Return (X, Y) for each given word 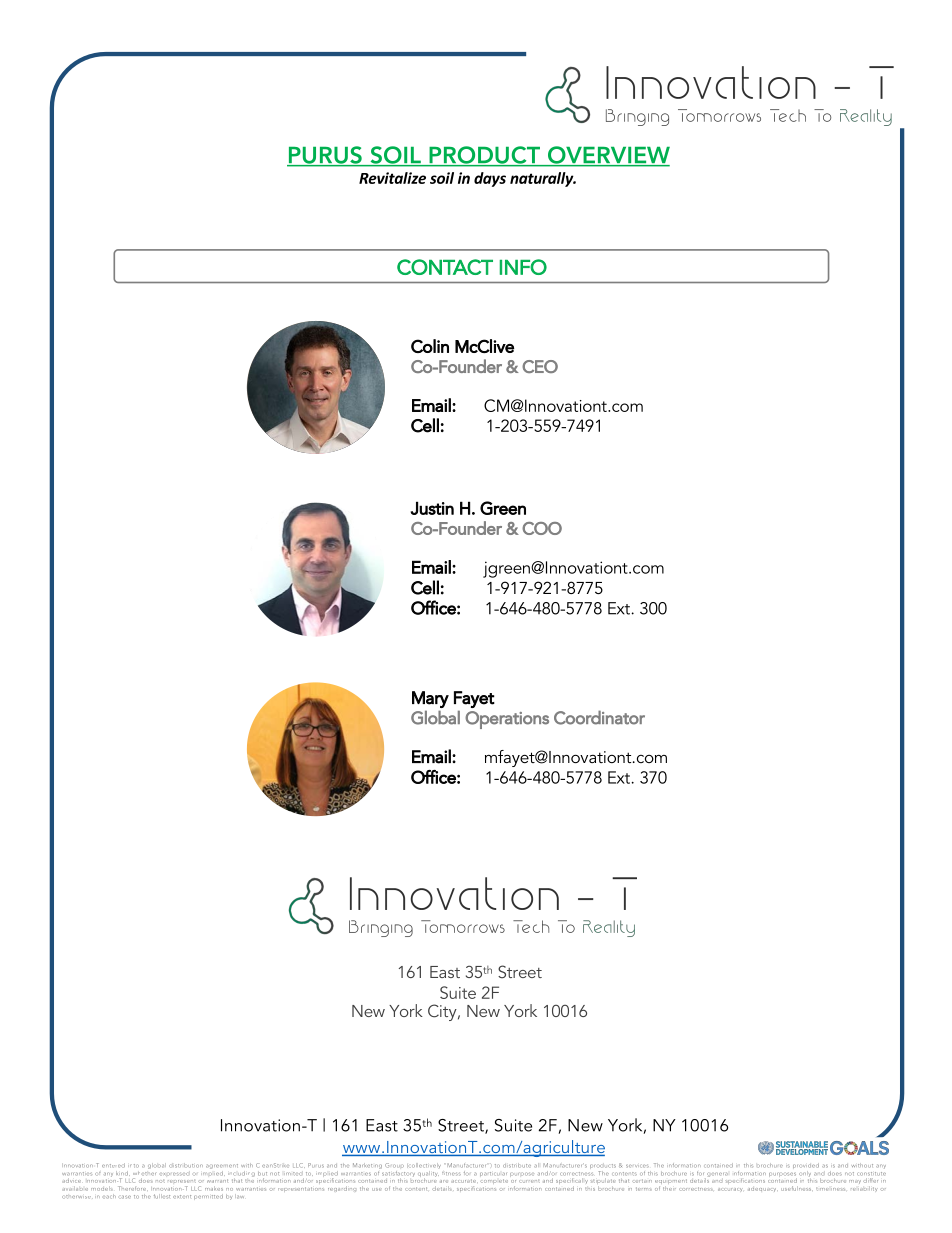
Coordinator (599, 717)
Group (394, 1167)
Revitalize (392, 178)
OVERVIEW (607, 156)
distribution (186, 1165)
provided (806, 1167)
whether (144, 1172)
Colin (430, 346)
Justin (432, 508)
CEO (540, 366)
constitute (871, 1174)
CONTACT (445, 267)
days (490, 179)
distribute (517, 1165)
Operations (507, 720)
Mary (430, 699)
